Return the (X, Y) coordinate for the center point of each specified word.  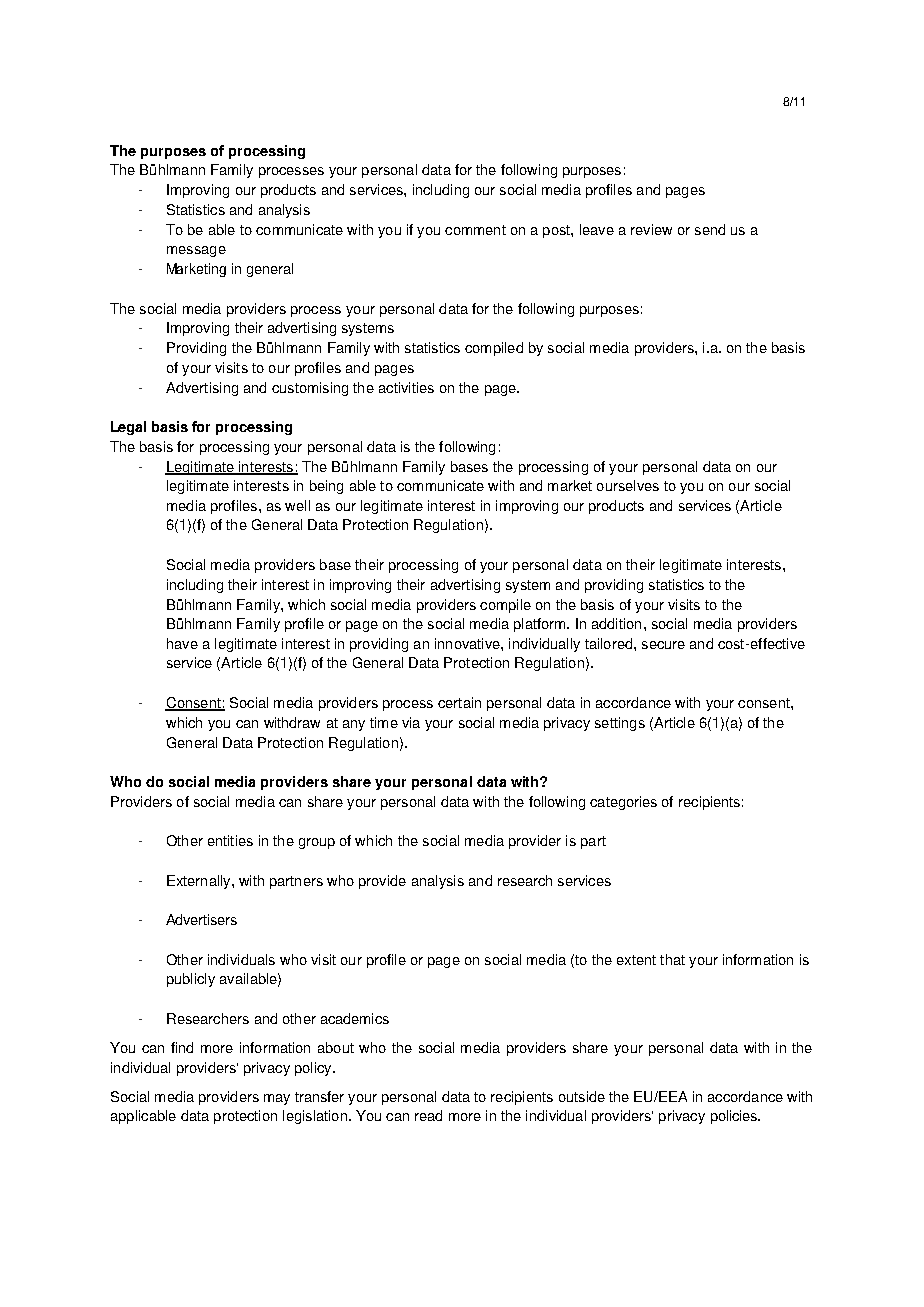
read (428, 1115)
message (196, 251)
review (651, 229)
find (182, 1047)
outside (582, 1096)
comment (475, 230)
